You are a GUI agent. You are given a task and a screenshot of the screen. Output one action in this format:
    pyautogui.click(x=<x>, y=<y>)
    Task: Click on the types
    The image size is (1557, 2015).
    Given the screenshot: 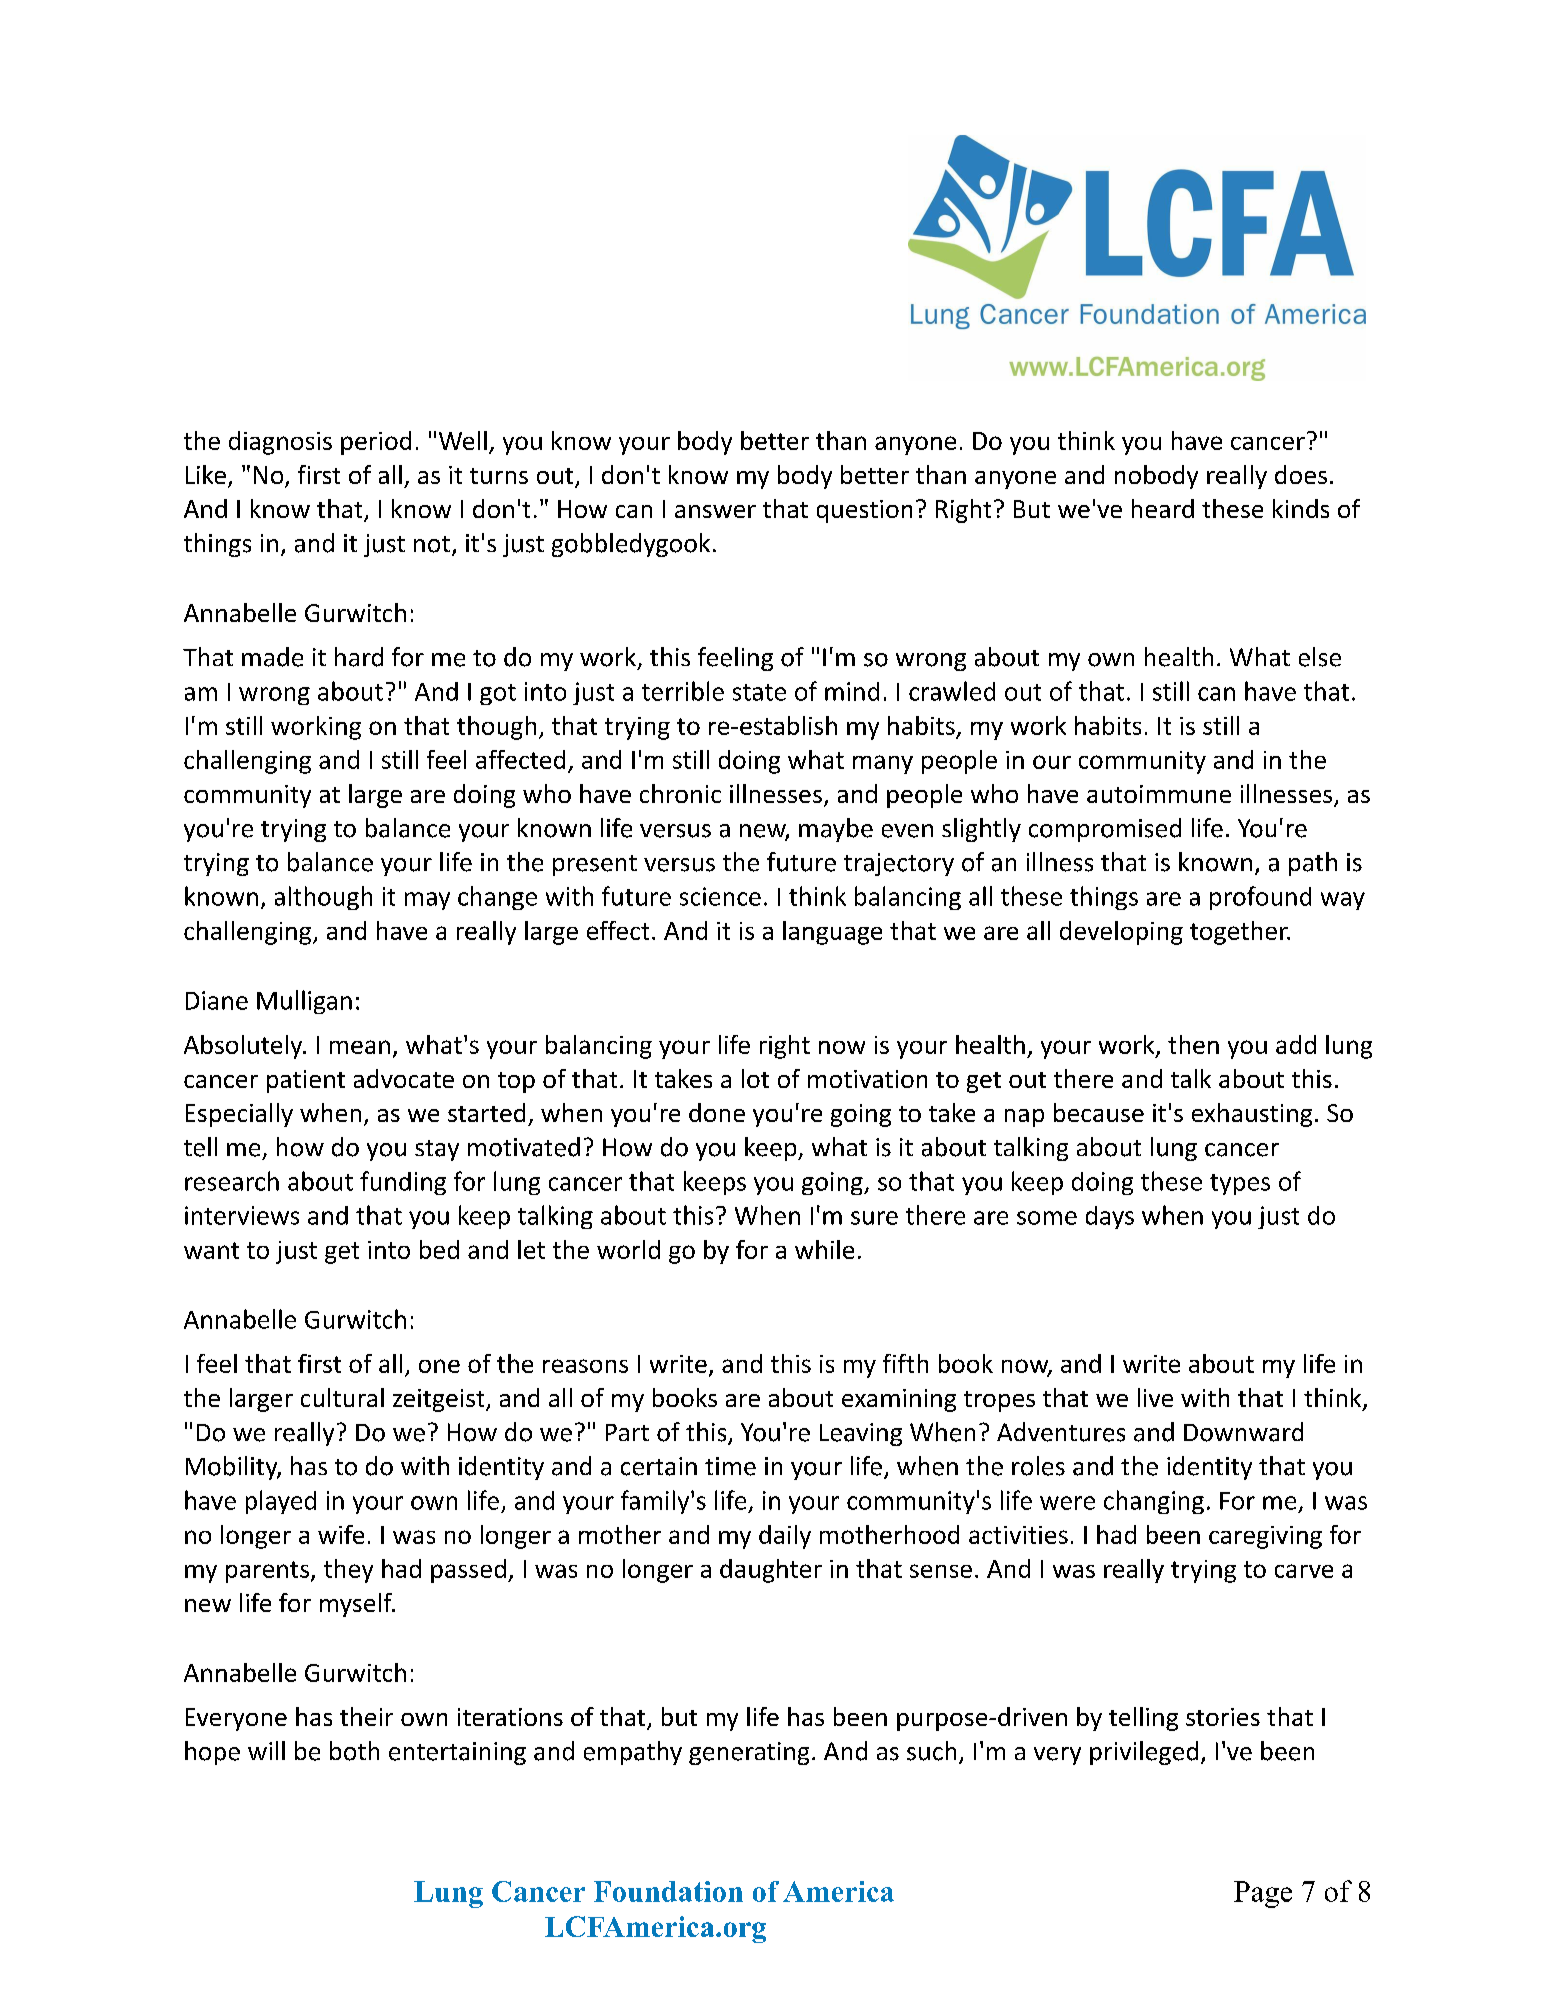 What is the action you would take?
    pyautogui.click(x=1240, y=1184)
